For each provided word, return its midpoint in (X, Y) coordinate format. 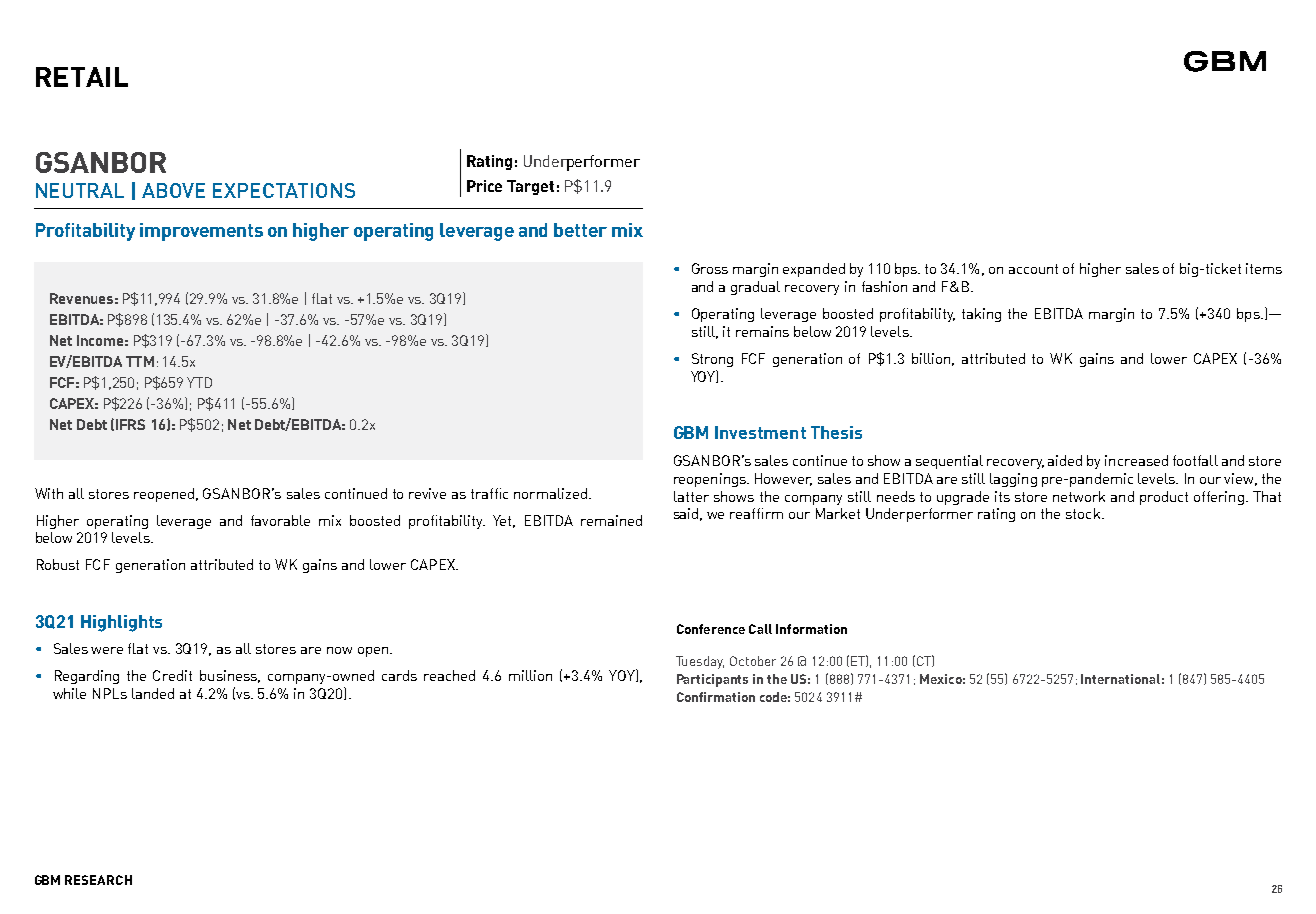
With (49, 493)
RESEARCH (98, 880)
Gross (710, 268)
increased (1136, 460)
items (1264, 268)
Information (811, 629)
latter (691, 496)
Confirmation (716, 697)
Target (530, 187)
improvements (201, 232)
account (1033, 269)
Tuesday (700, 662)
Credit (172, 675)
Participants (712, 680)
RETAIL (82, 77)
